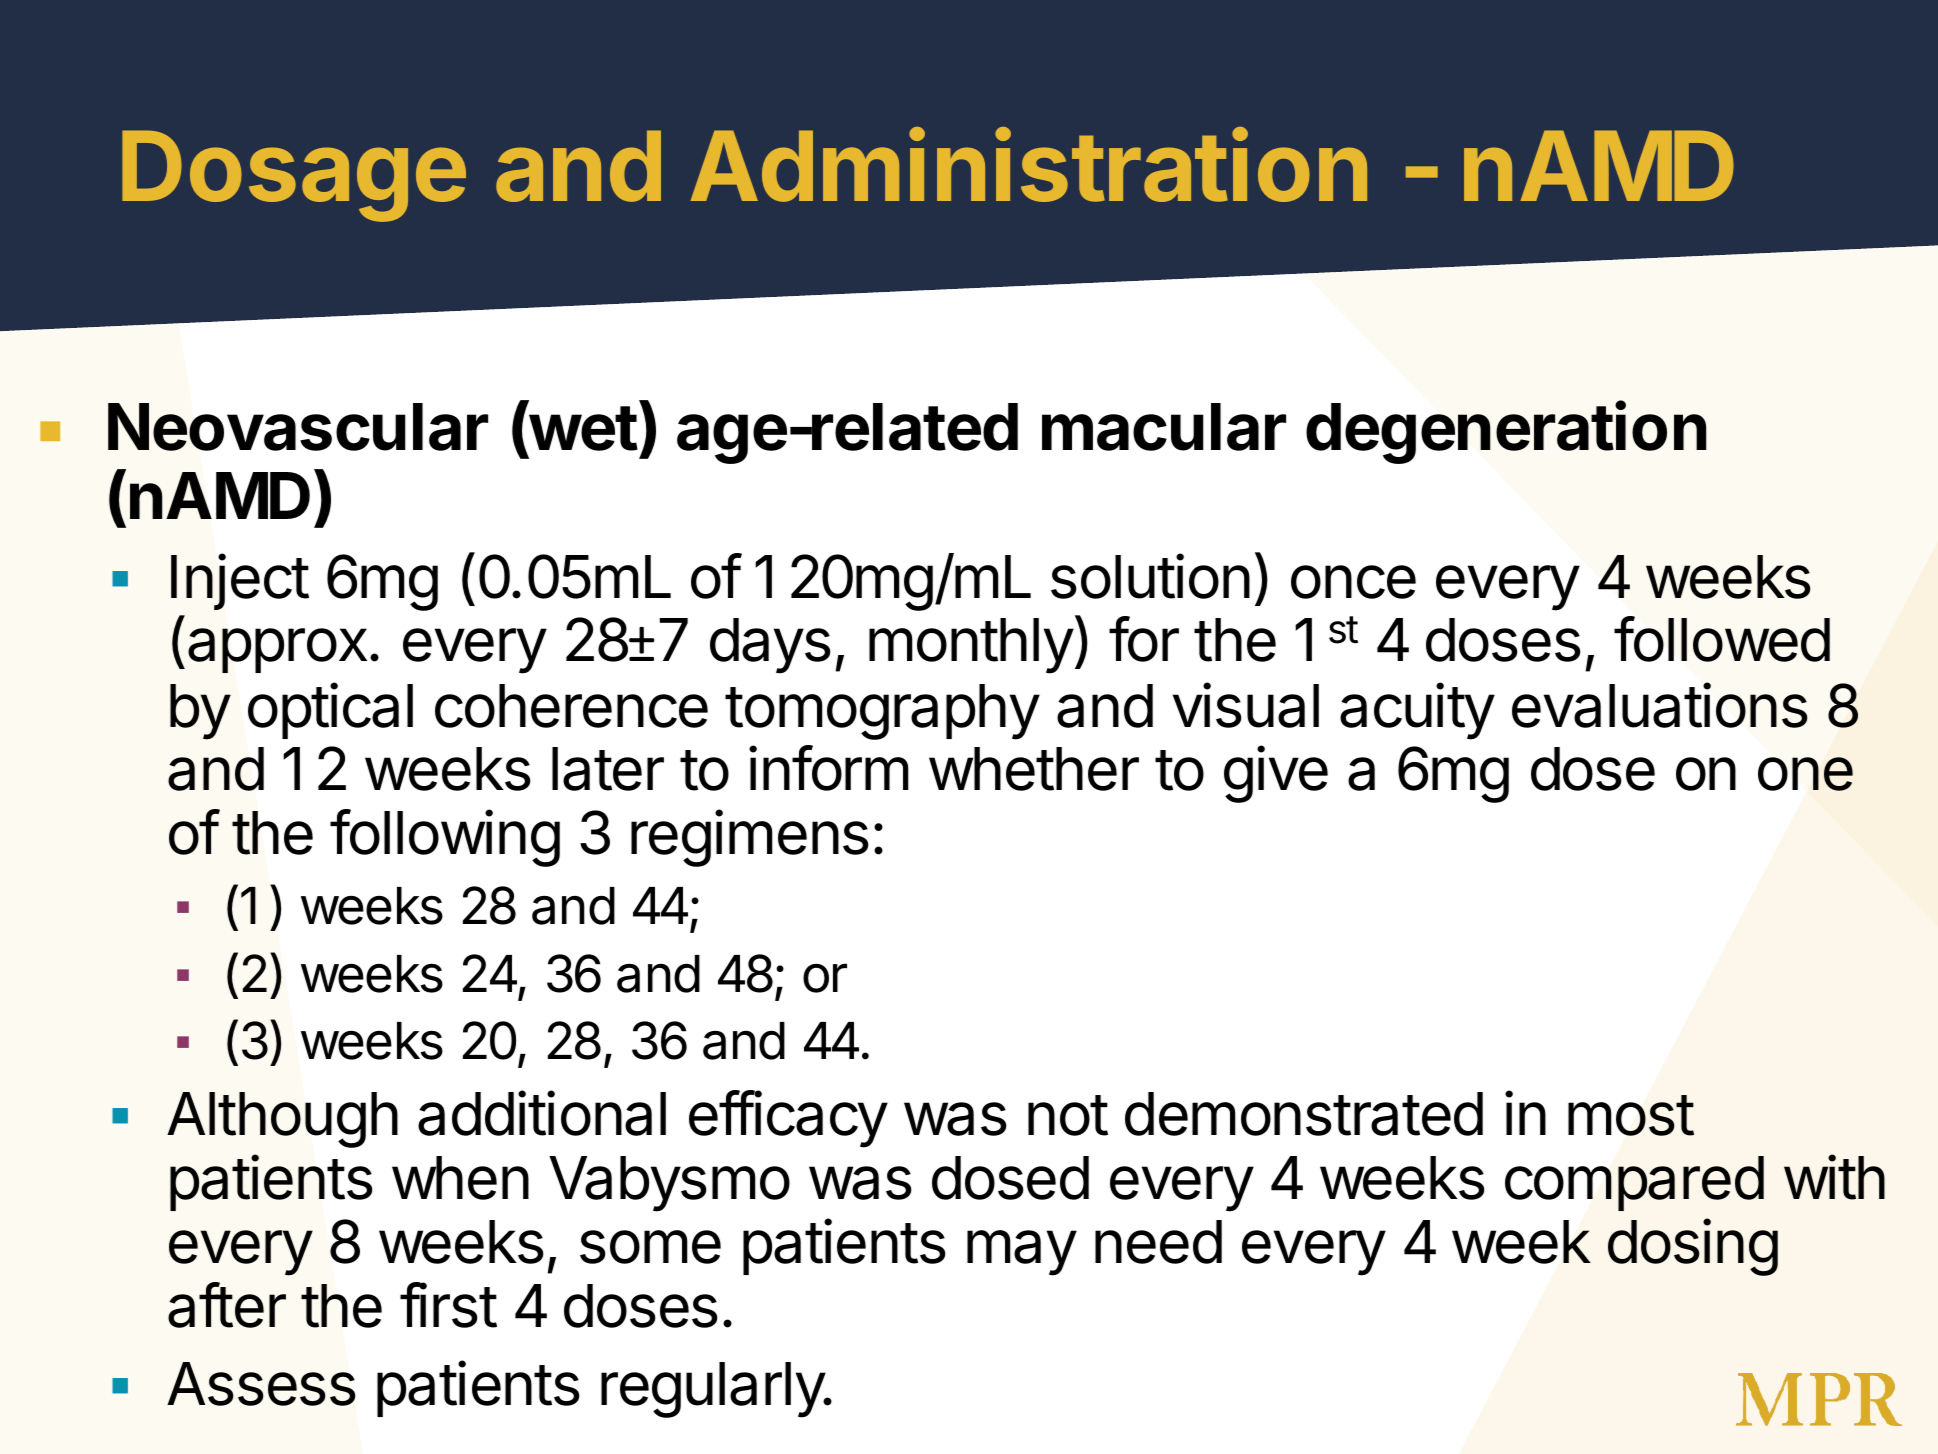  What do you see at coordinates (1304, 1114) in the page?
I see `demonstrated` at bounding box center [1304, 1114].
